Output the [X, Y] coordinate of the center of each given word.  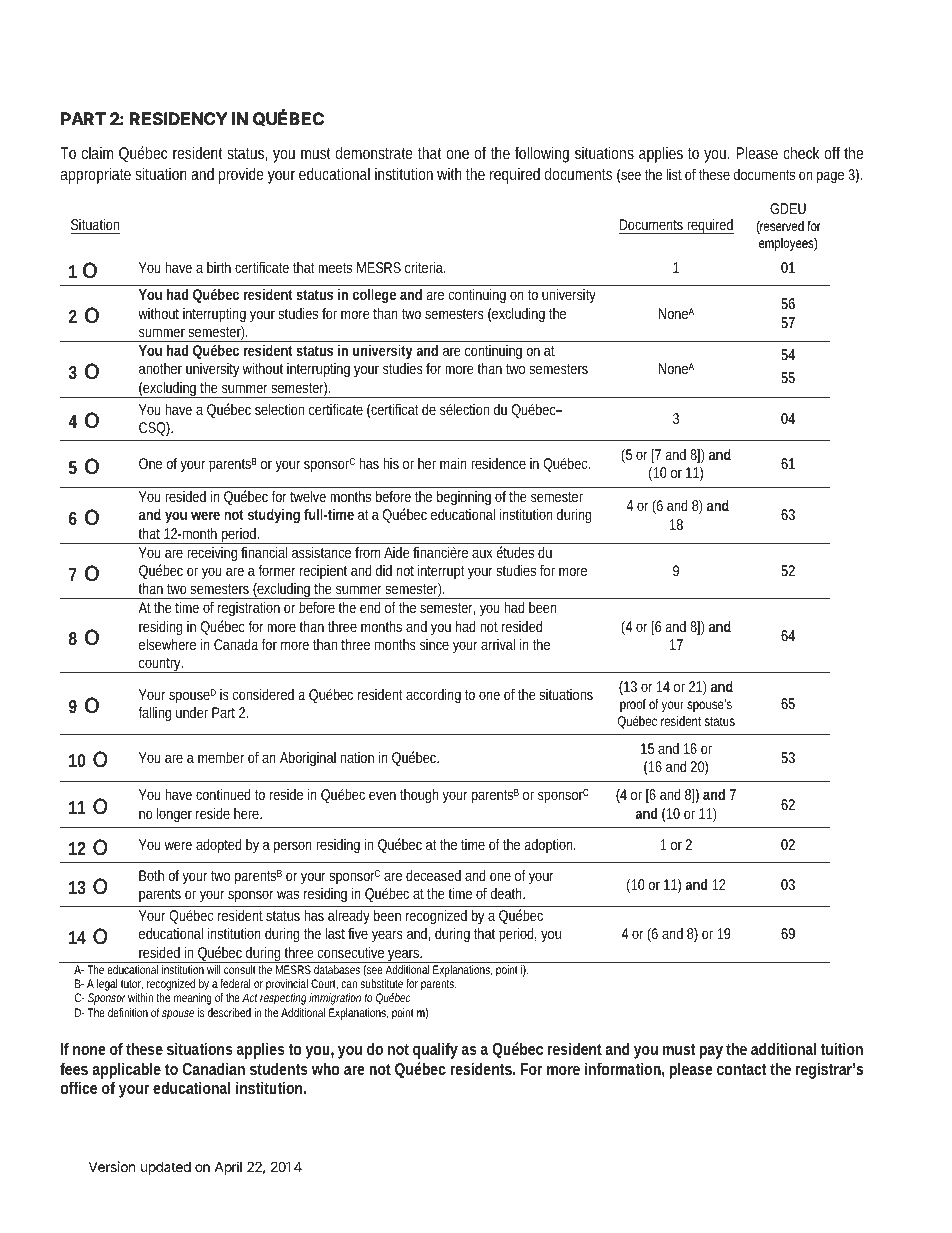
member [221, 757]
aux [482, 553]
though [419, 795]
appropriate [96, 175]
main [453, 463]
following [542, 154]
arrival [498, 644]
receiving [212, 554]
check [801, 152]
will [214, 969]
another [160, 368]
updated [166, 1168]
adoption [550, 845]
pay [711, 1052]
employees [788, 244]
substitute [381, 983]
